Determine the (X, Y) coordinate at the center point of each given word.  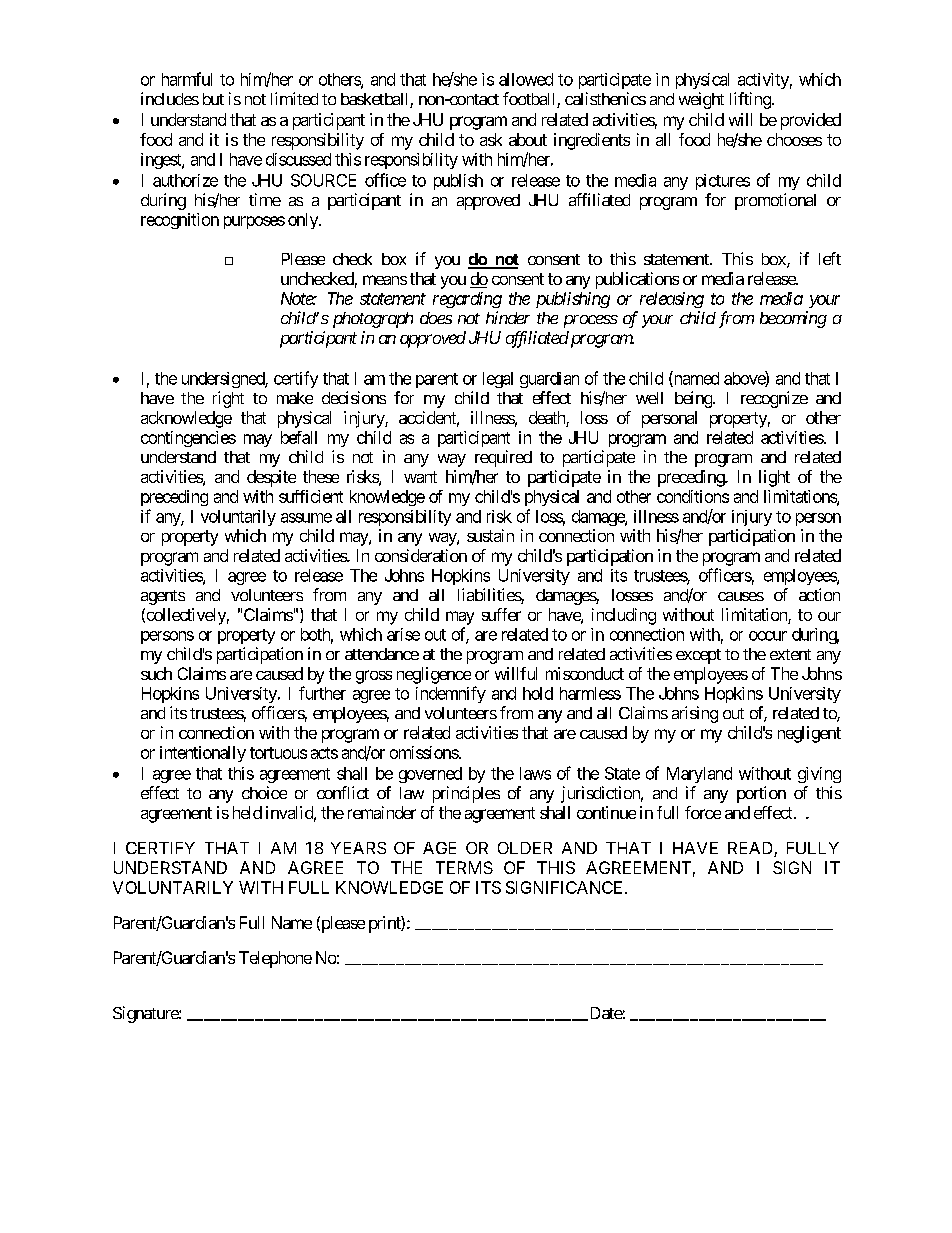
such (156, 673)
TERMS (464, 867)
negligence (434, 675)
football (530, 100)
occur (768, 636)
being (694, 399)
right (228, 399)
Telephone (275, 959)
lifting (750, 100)
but (213, 99)
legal (498, 380)
